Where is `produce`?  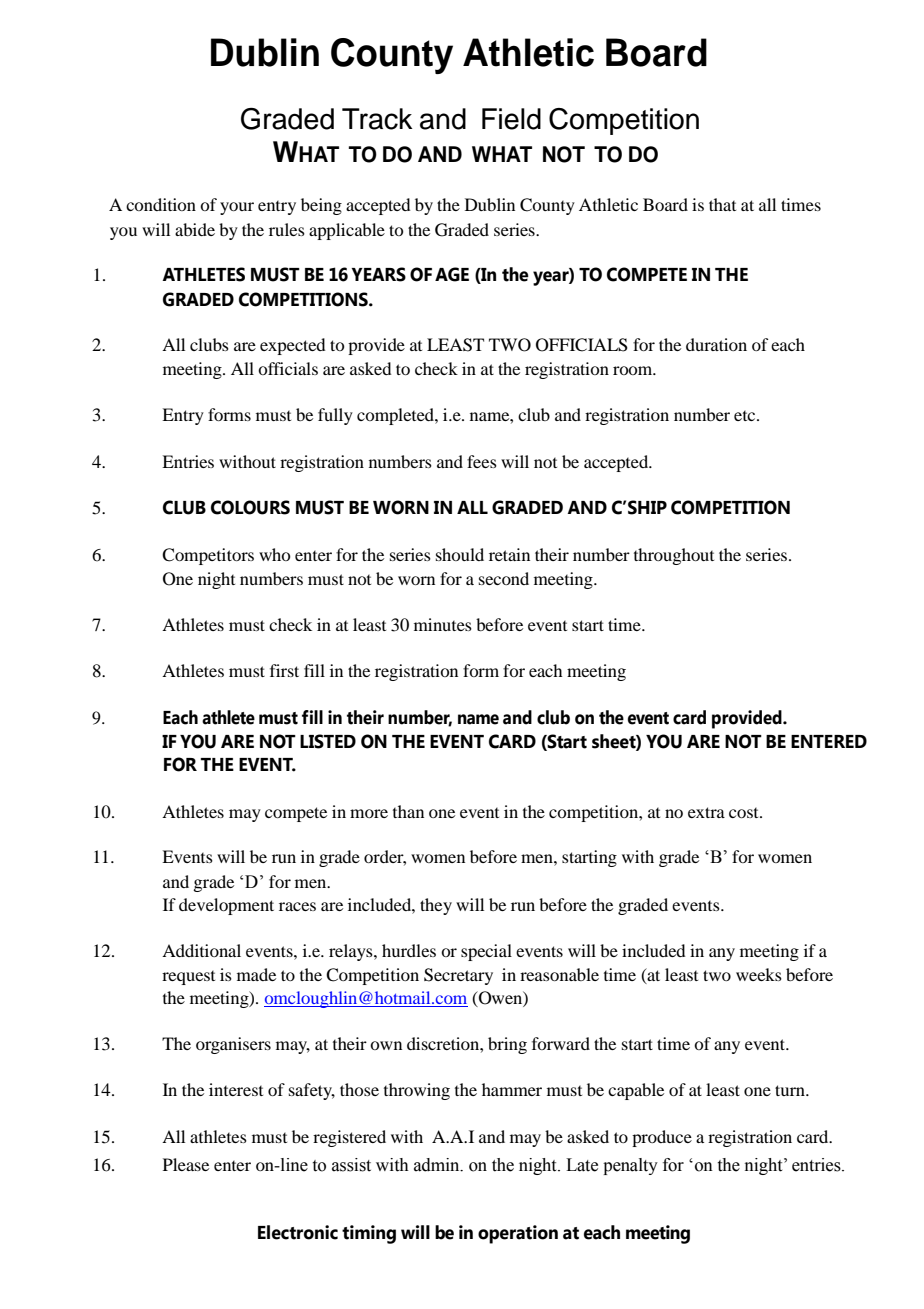 produce is located at coordinates (662, 1138).
